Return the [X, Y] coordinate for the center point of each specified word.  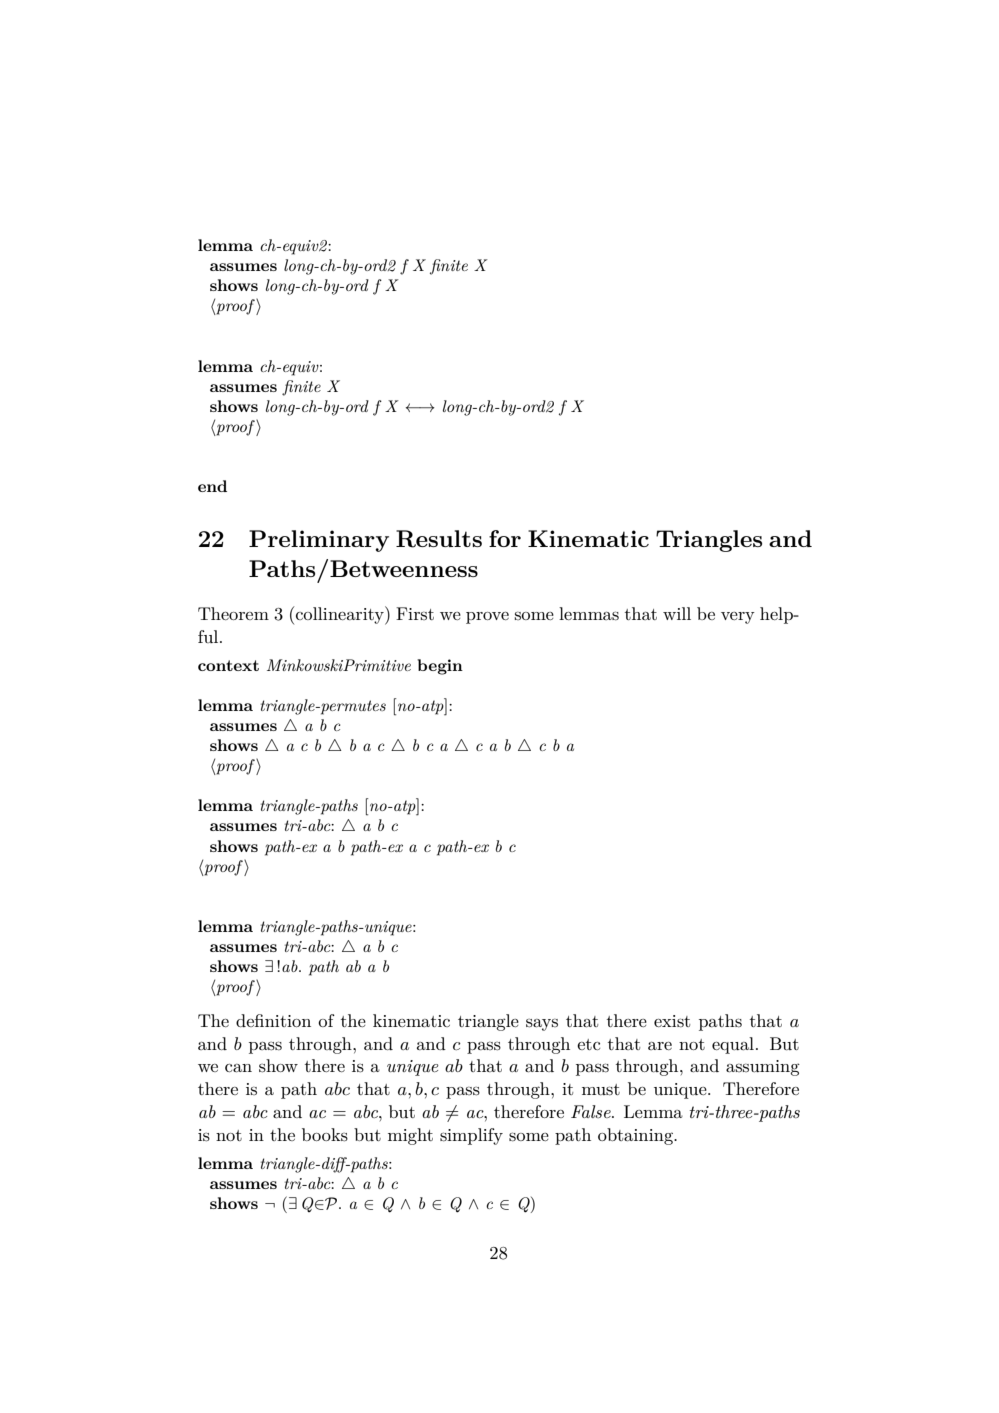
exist [672, 1021]
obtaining [636, 1136]
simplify [471, 1136]
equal [733, 1045]
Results [439, 539]
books [325, 1135]
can [238, 1068]
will [677, 613]
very [738, 618]
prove [487, 618]
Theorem [233, 613]
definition [273, 1020]
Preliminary [319, 541]
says [542, 1025]
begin [440, 667]
